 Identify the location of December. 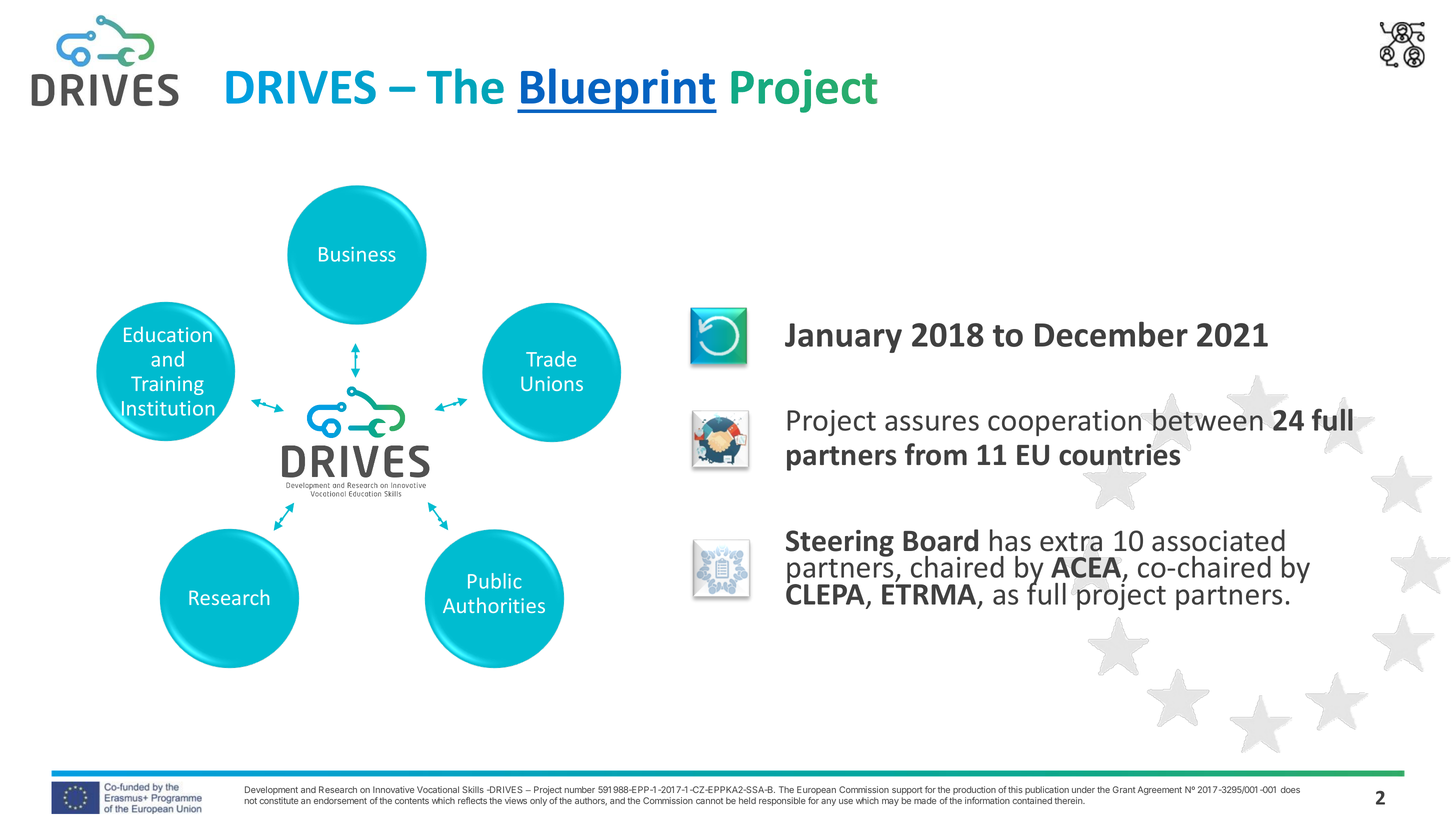
(1111, 334).
